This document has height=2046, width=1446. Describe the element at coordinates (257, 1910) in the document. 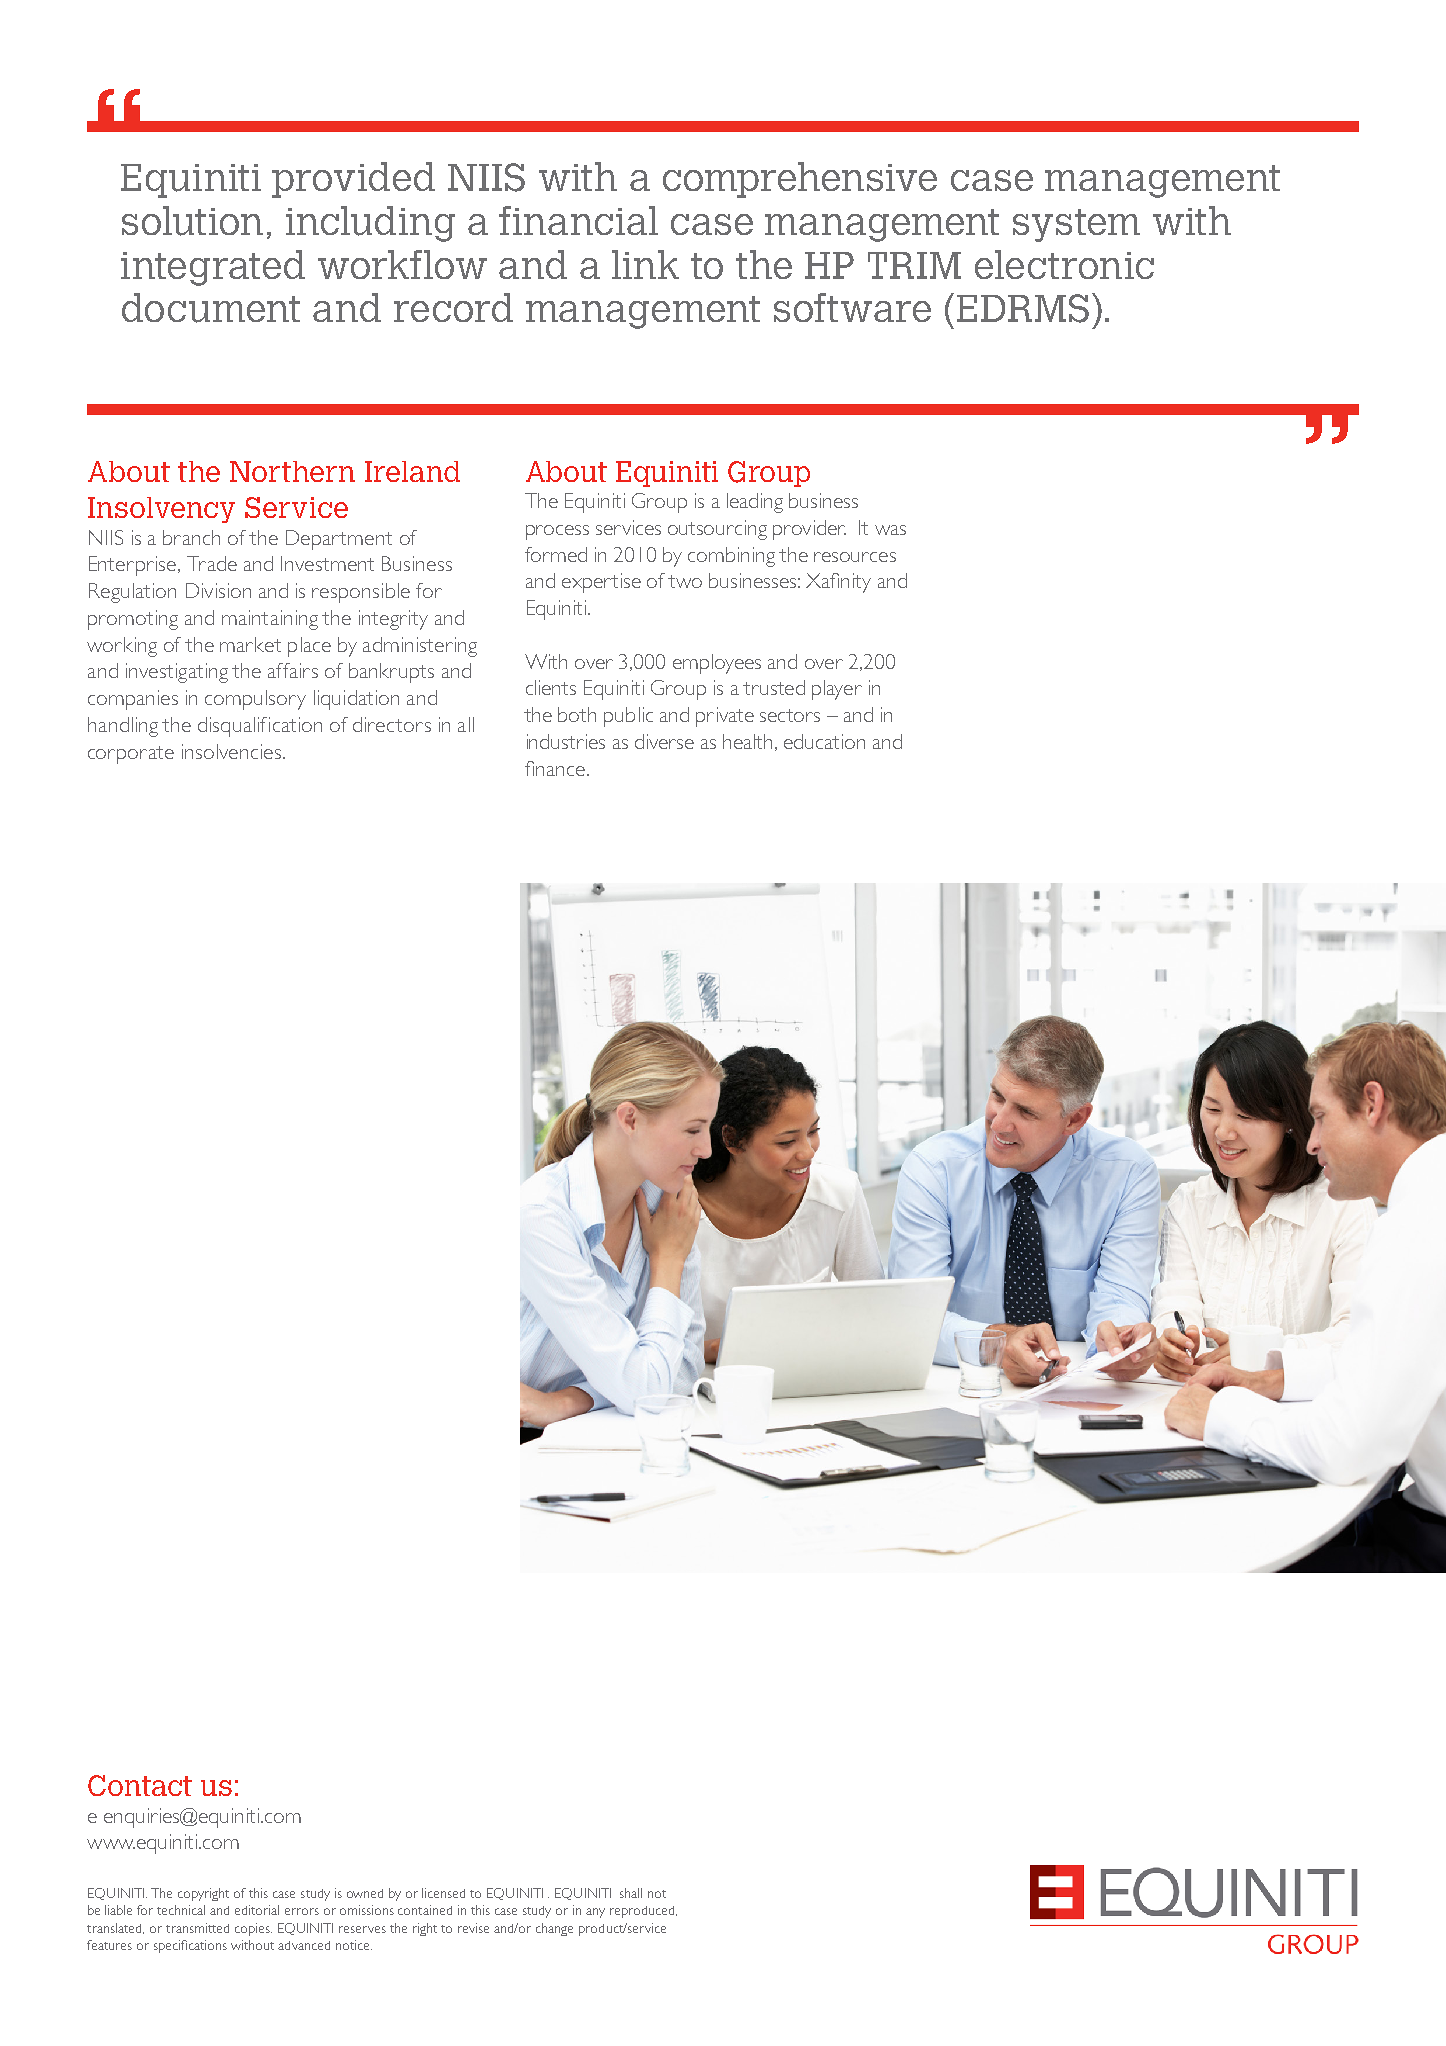

I see `editorial` at that location.
